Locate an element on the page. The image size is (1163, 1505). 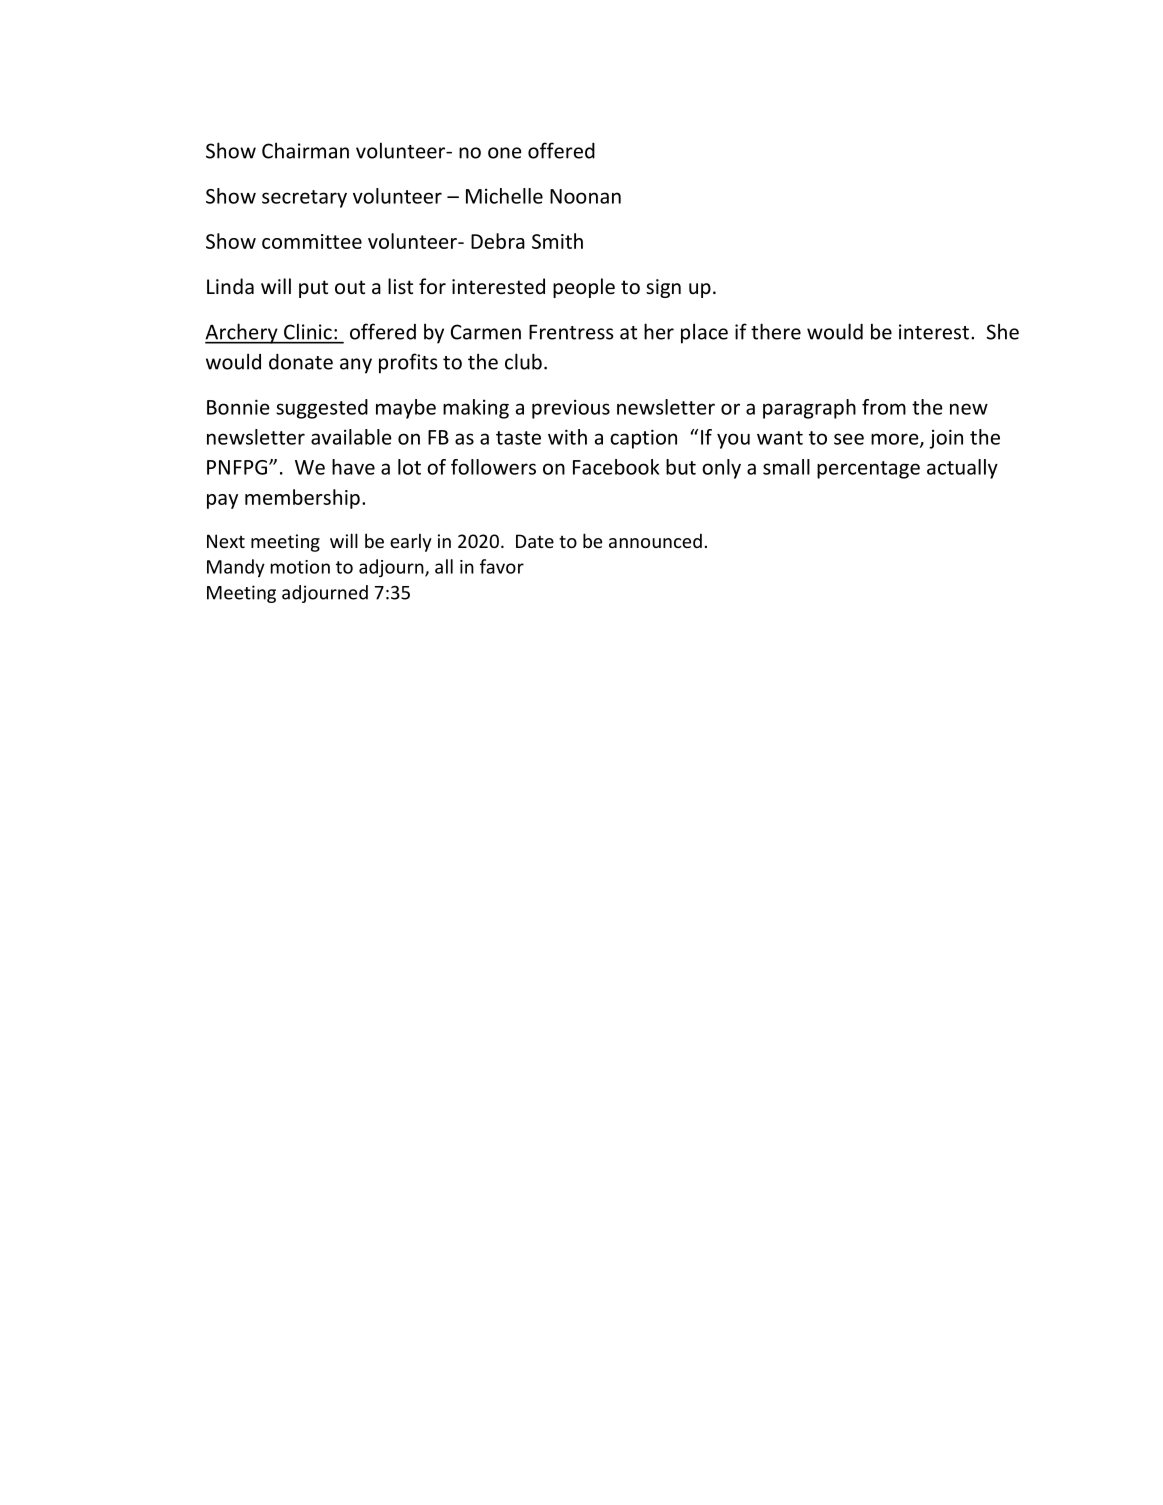
have is located at coordinates (353, 467).
